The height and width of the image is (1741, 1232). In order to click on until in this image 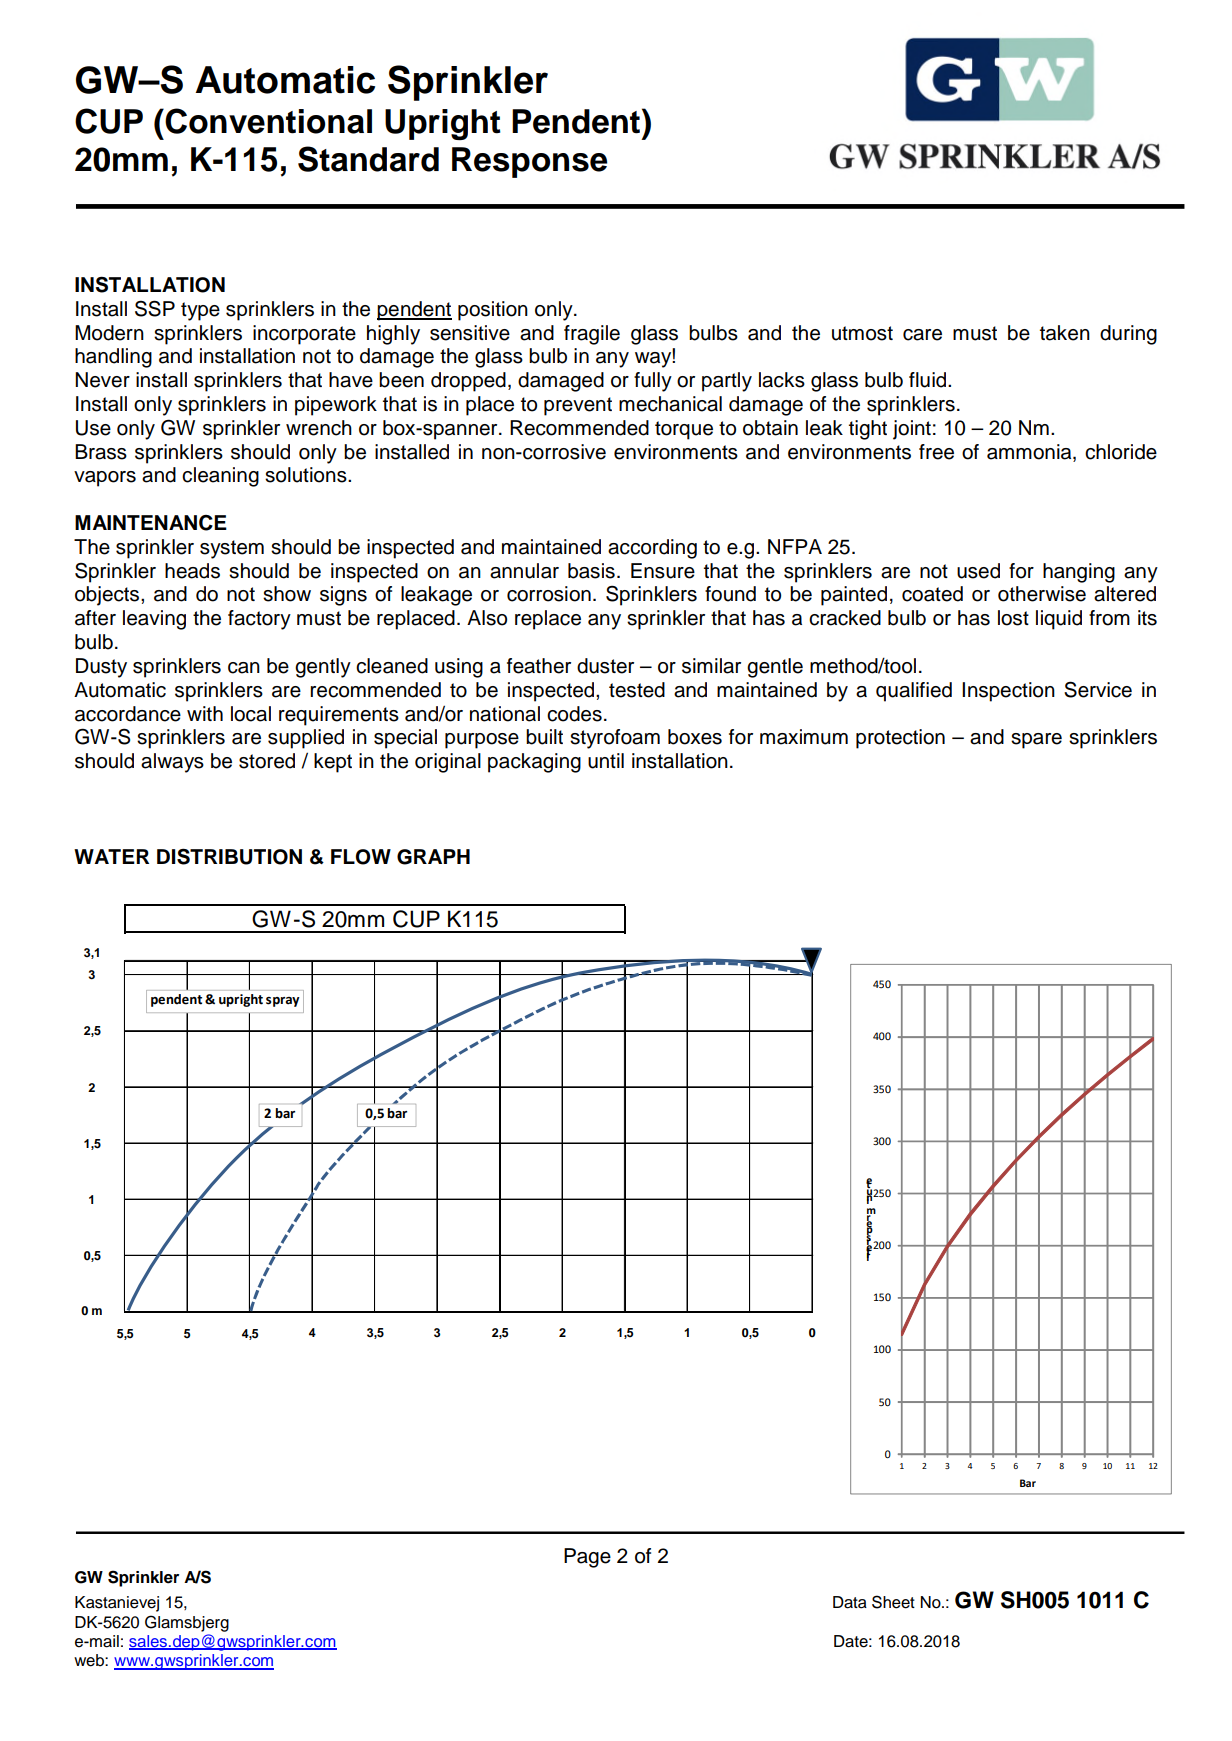, I will do `click(606, 761)`.
